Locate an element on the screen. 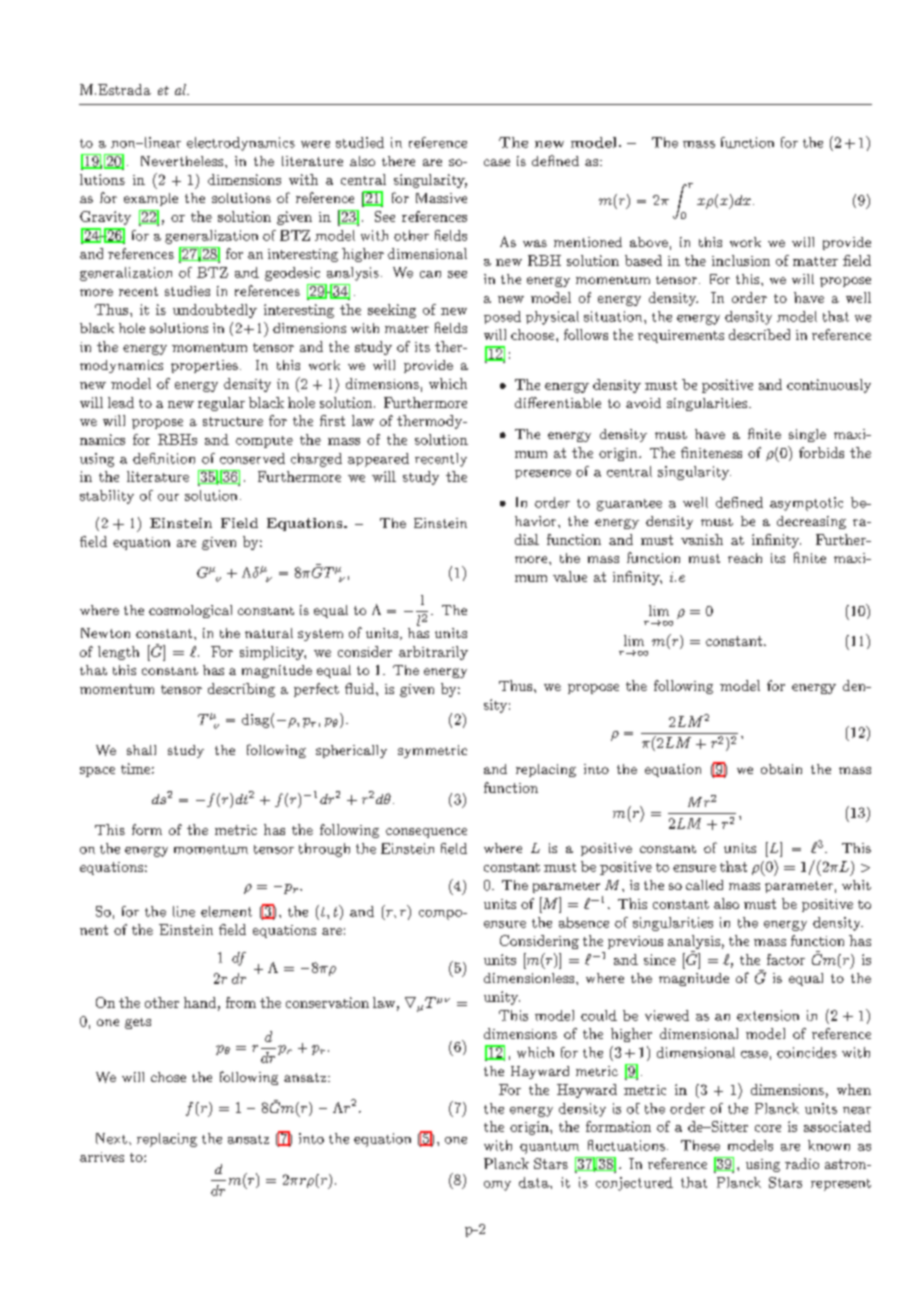  Next is located at coordinates (111, 1138).
